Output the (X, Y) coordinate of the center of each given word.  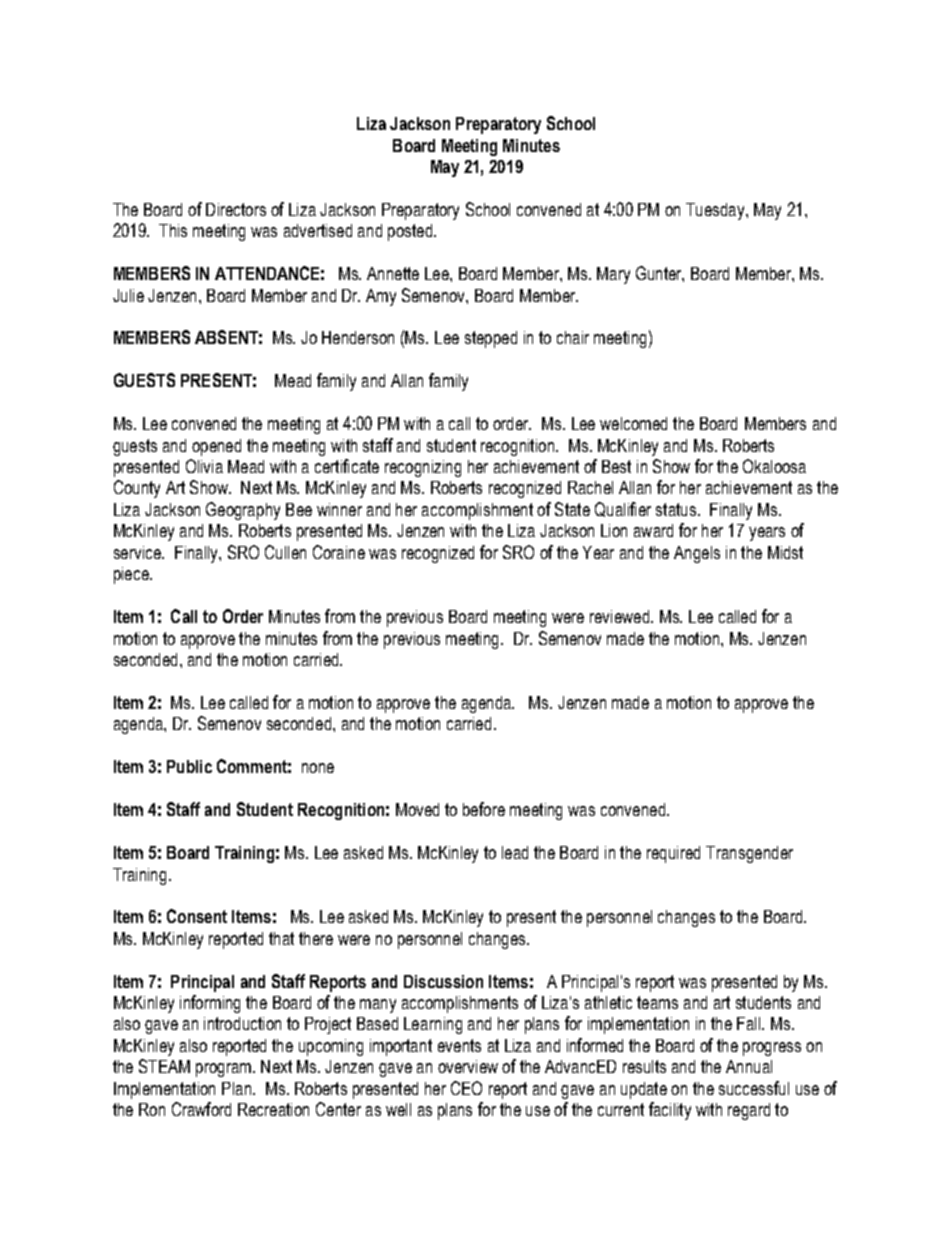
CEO (466, 1088)
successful (754, 1088)
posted (411, 232)
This (173, 230)
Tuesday (716, 211)
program (223, 1070)
